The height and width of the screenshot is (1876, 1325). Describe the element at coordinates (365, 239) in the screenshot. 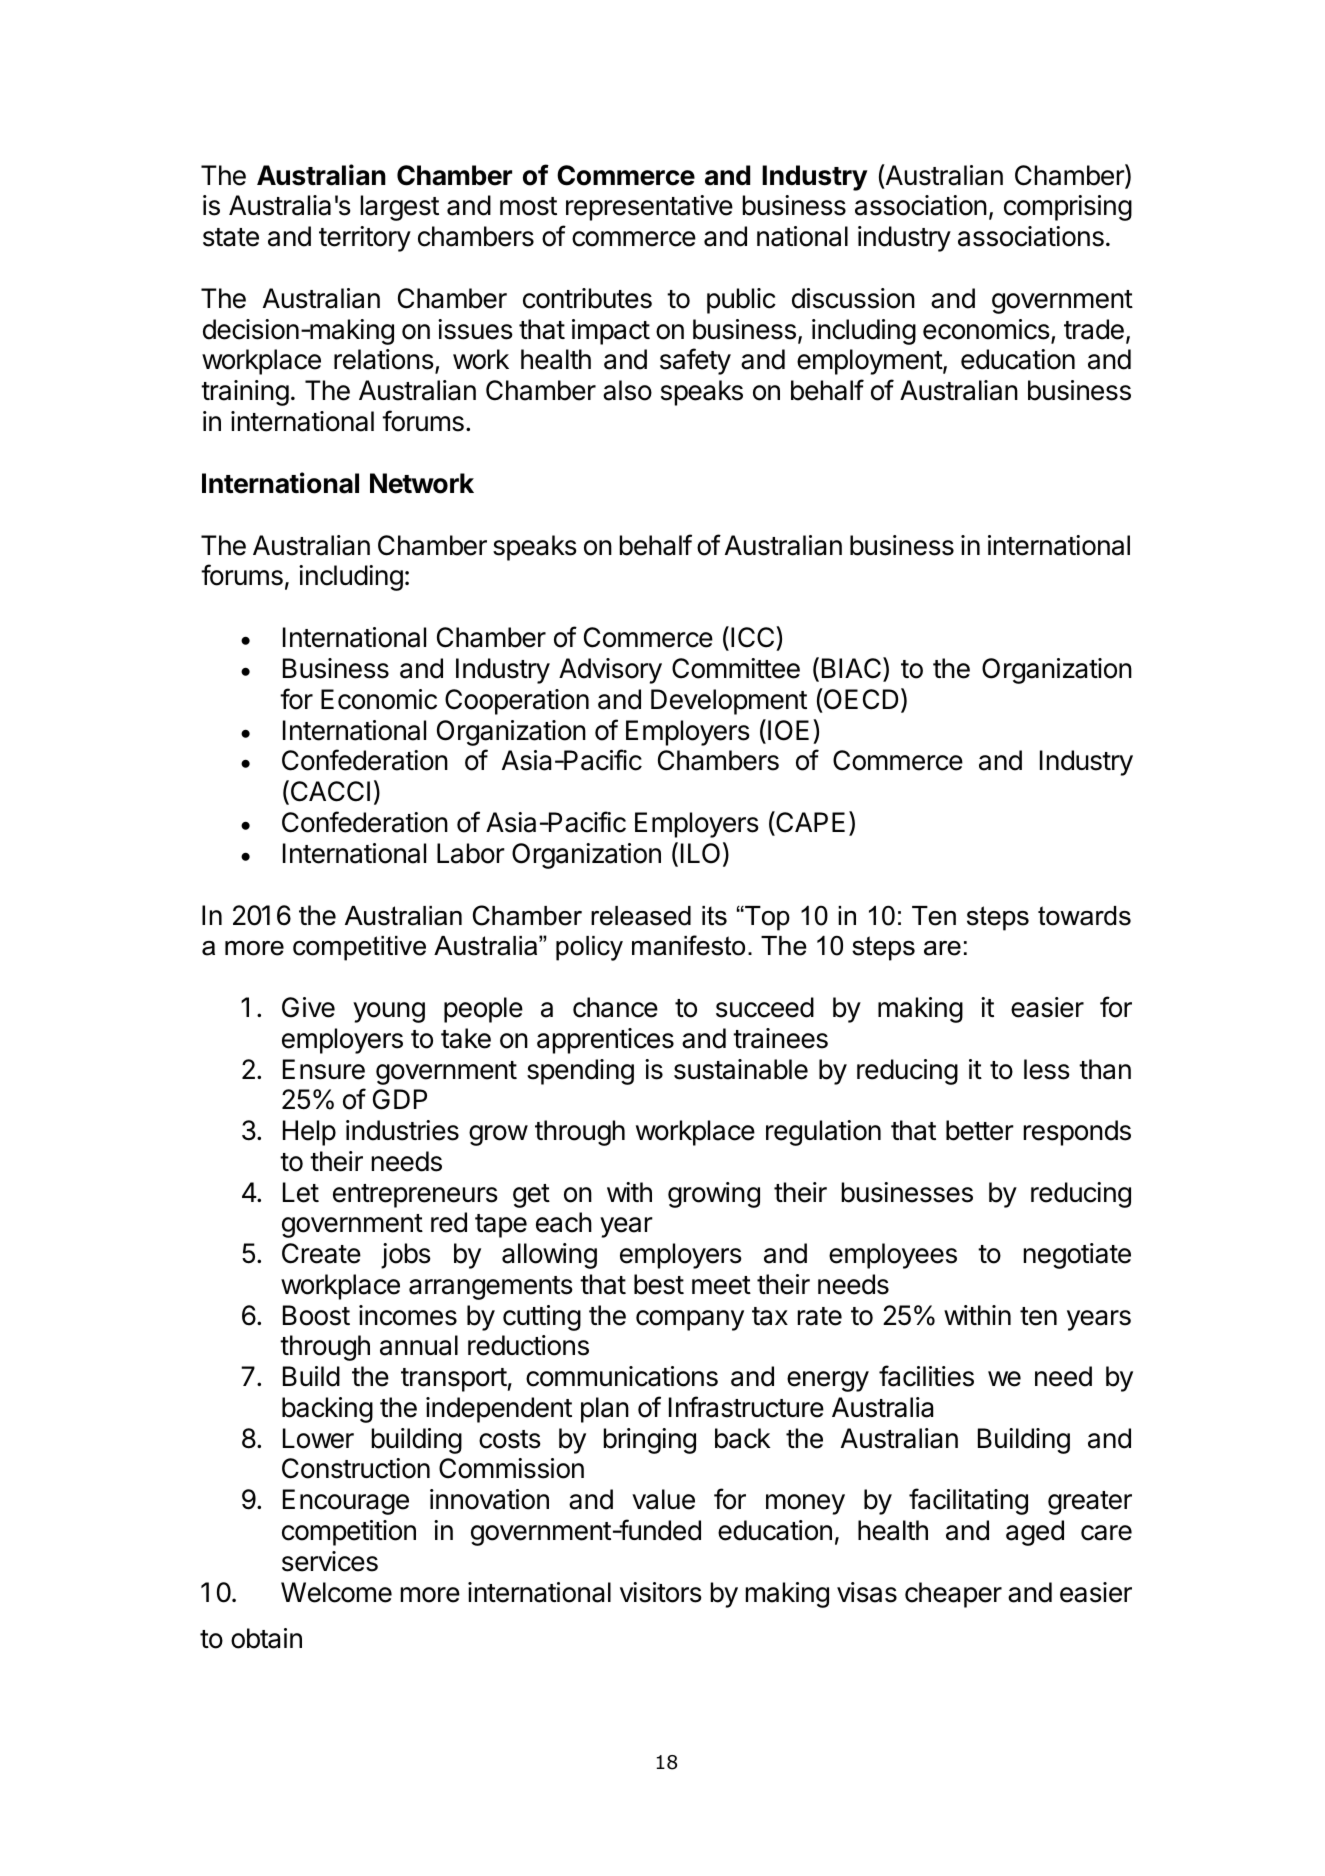

I see `territory` at that location.
